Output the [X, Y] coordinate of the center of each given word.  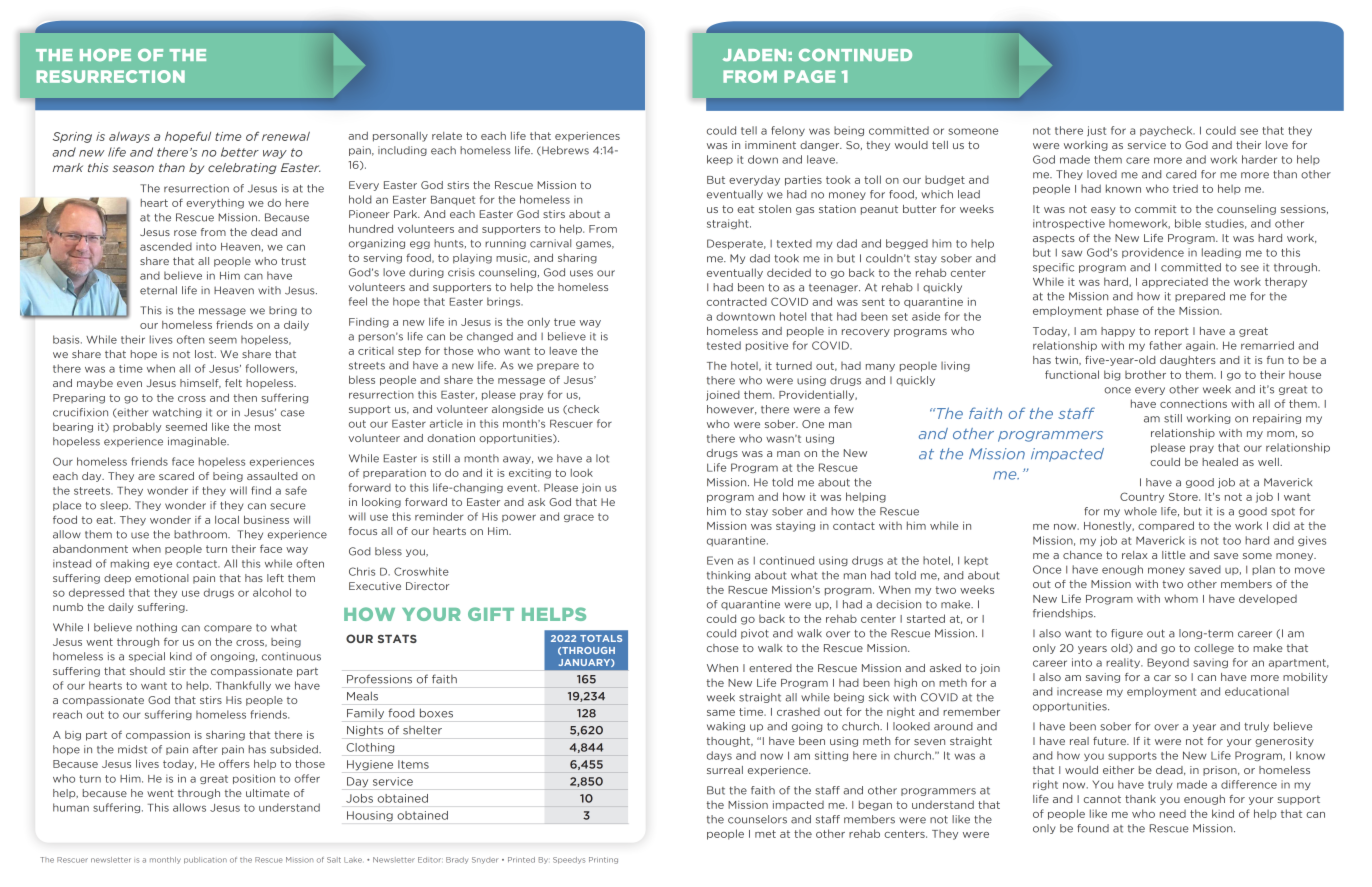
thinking [728, 576]
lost [205, 354]
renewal [286, 136]
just [1096, 131]
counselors [757, 819]
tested [724, 345]
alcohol [272, 592]
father [1165, 345]
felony [788, 131]
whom [1181, 599]
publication [205, 860]
